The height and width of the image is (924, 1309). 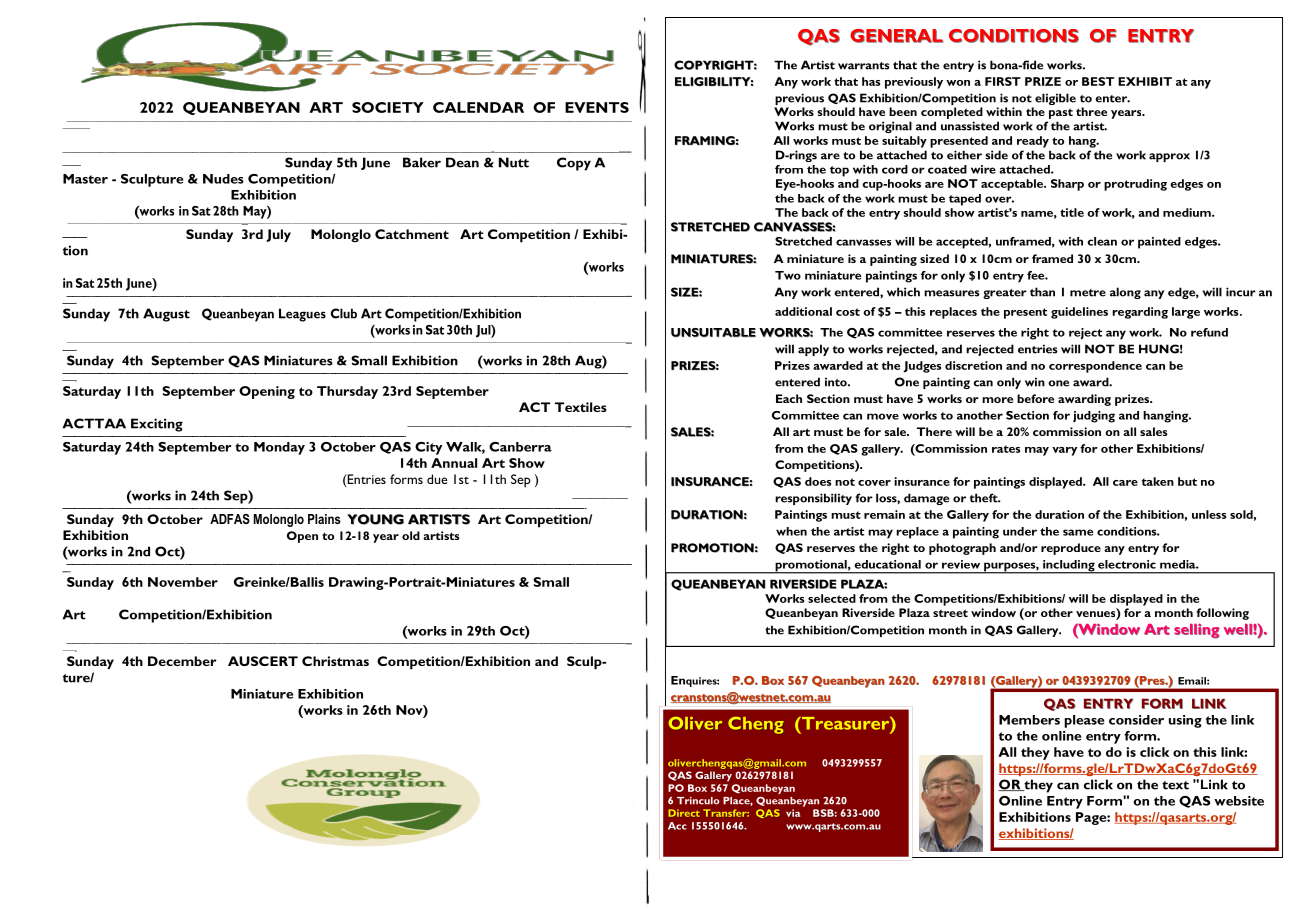 I want to click on selling, so click(x=1197, y=631).
